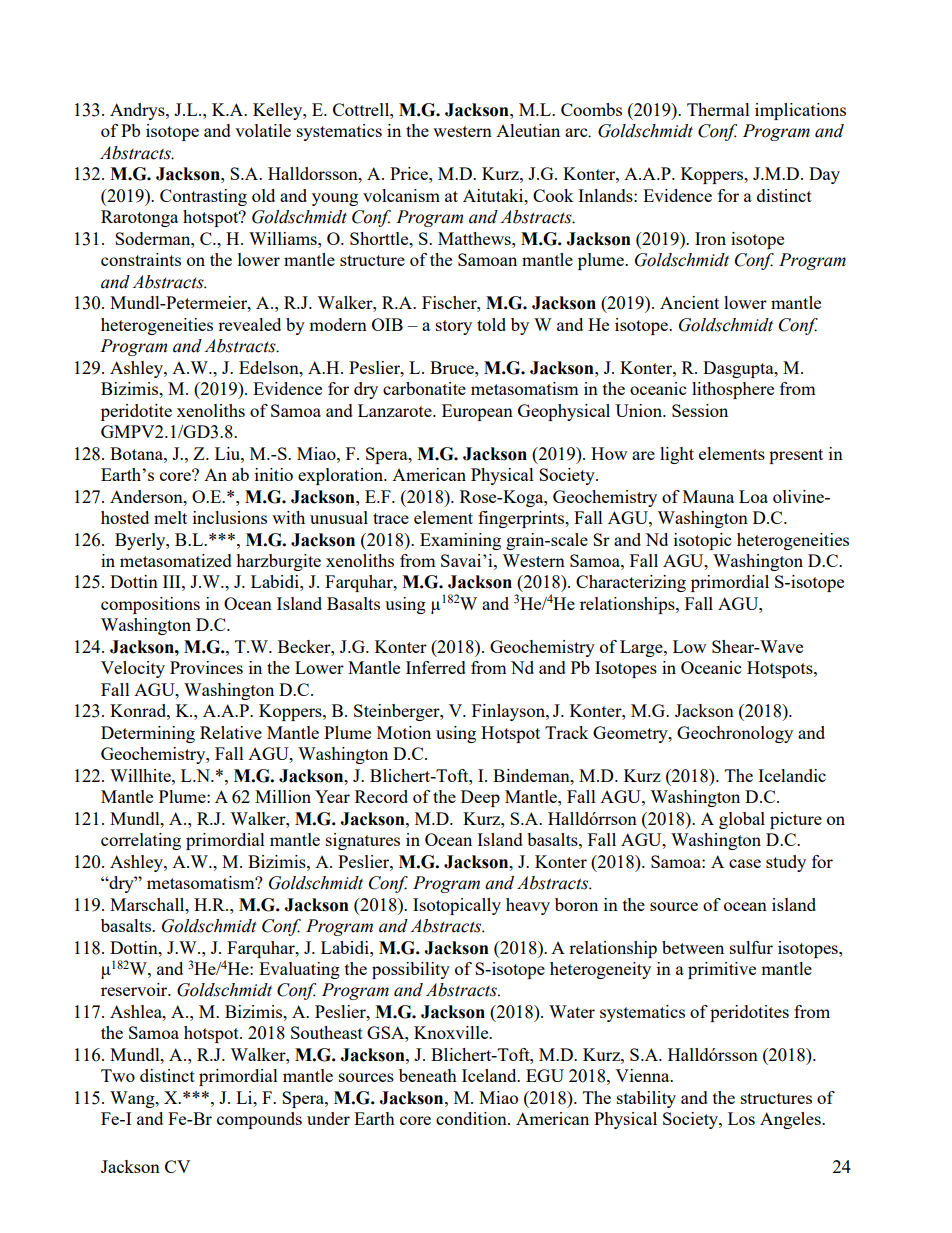  What do you see at coordinates (718, 109) in the document?
I see `Thermal` at bounding box center [718, 109].
